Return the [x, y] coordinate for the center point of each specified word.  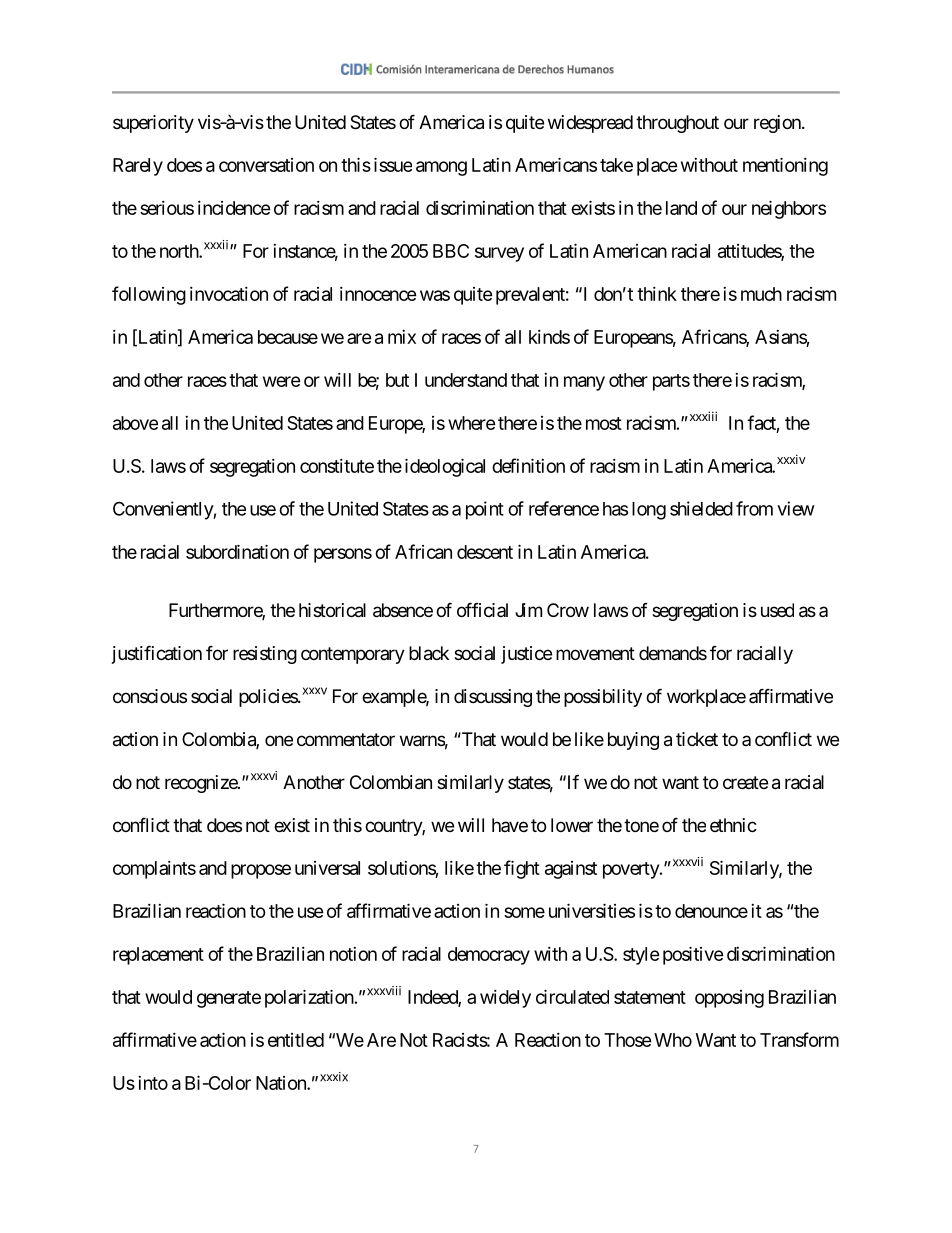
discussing [493, 698]
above [135, 423]
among [441, 168]
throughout [677, 124]
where [472, 423]
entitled [296, 1040]
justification [157, 654]
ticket [697, 739]
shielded [701, 508]
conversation [266, 165]
